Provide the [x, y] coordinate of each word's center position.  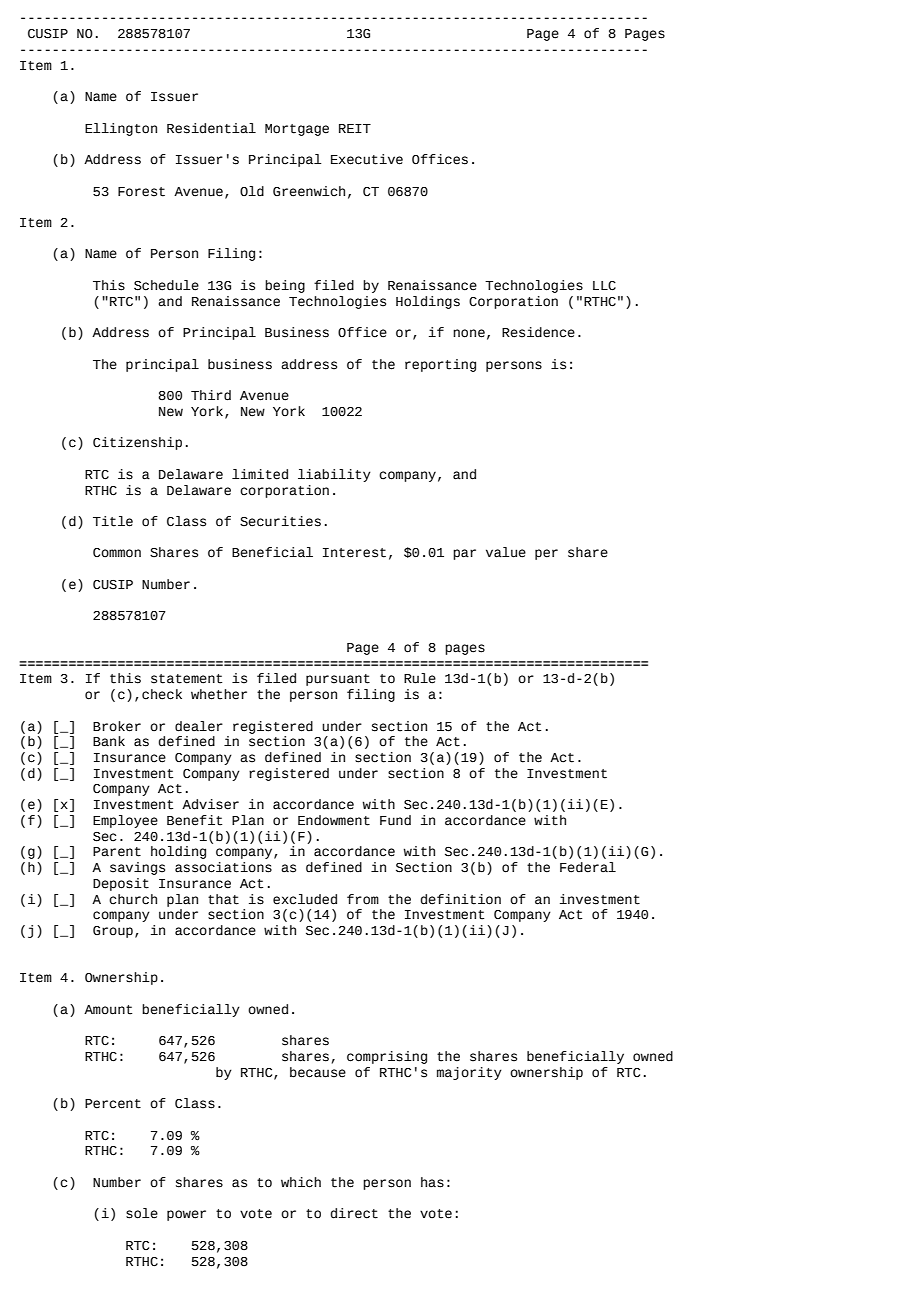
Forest [141, 192]
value [506, 552]
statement [186, 679]
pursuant [338, 680]
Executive [367, 159]
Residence [538, 332]
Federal [588, 867]
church [133, 899]
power [186, 1215]
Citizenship [137, 443]
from [363, 899]
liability [334, 475]
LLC [604, 286]
